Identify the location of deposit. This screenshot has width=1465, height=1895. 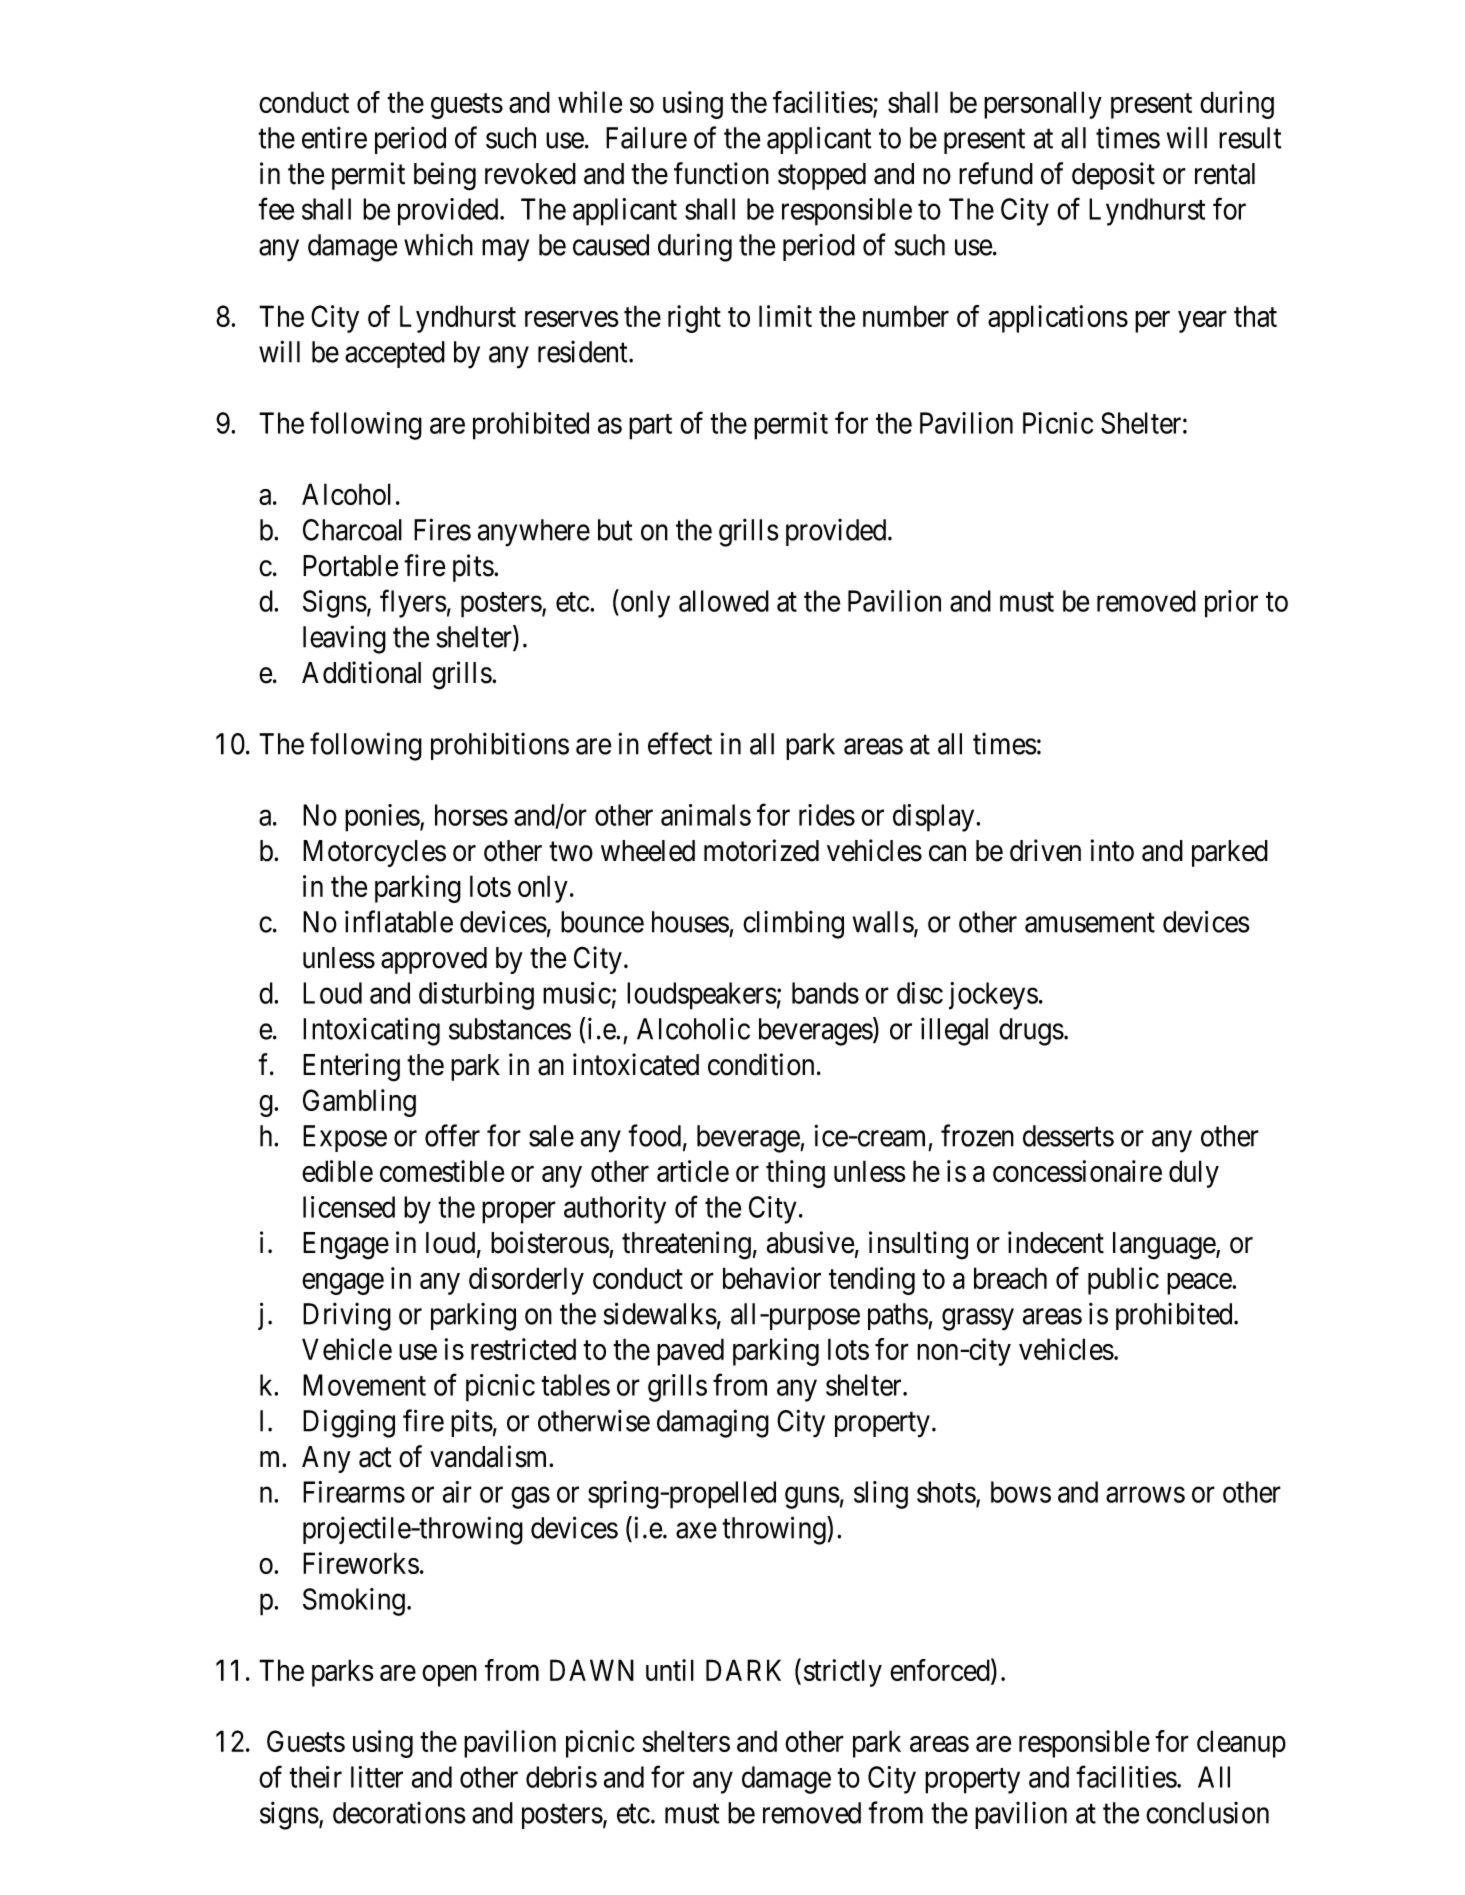
(1113, 176).
